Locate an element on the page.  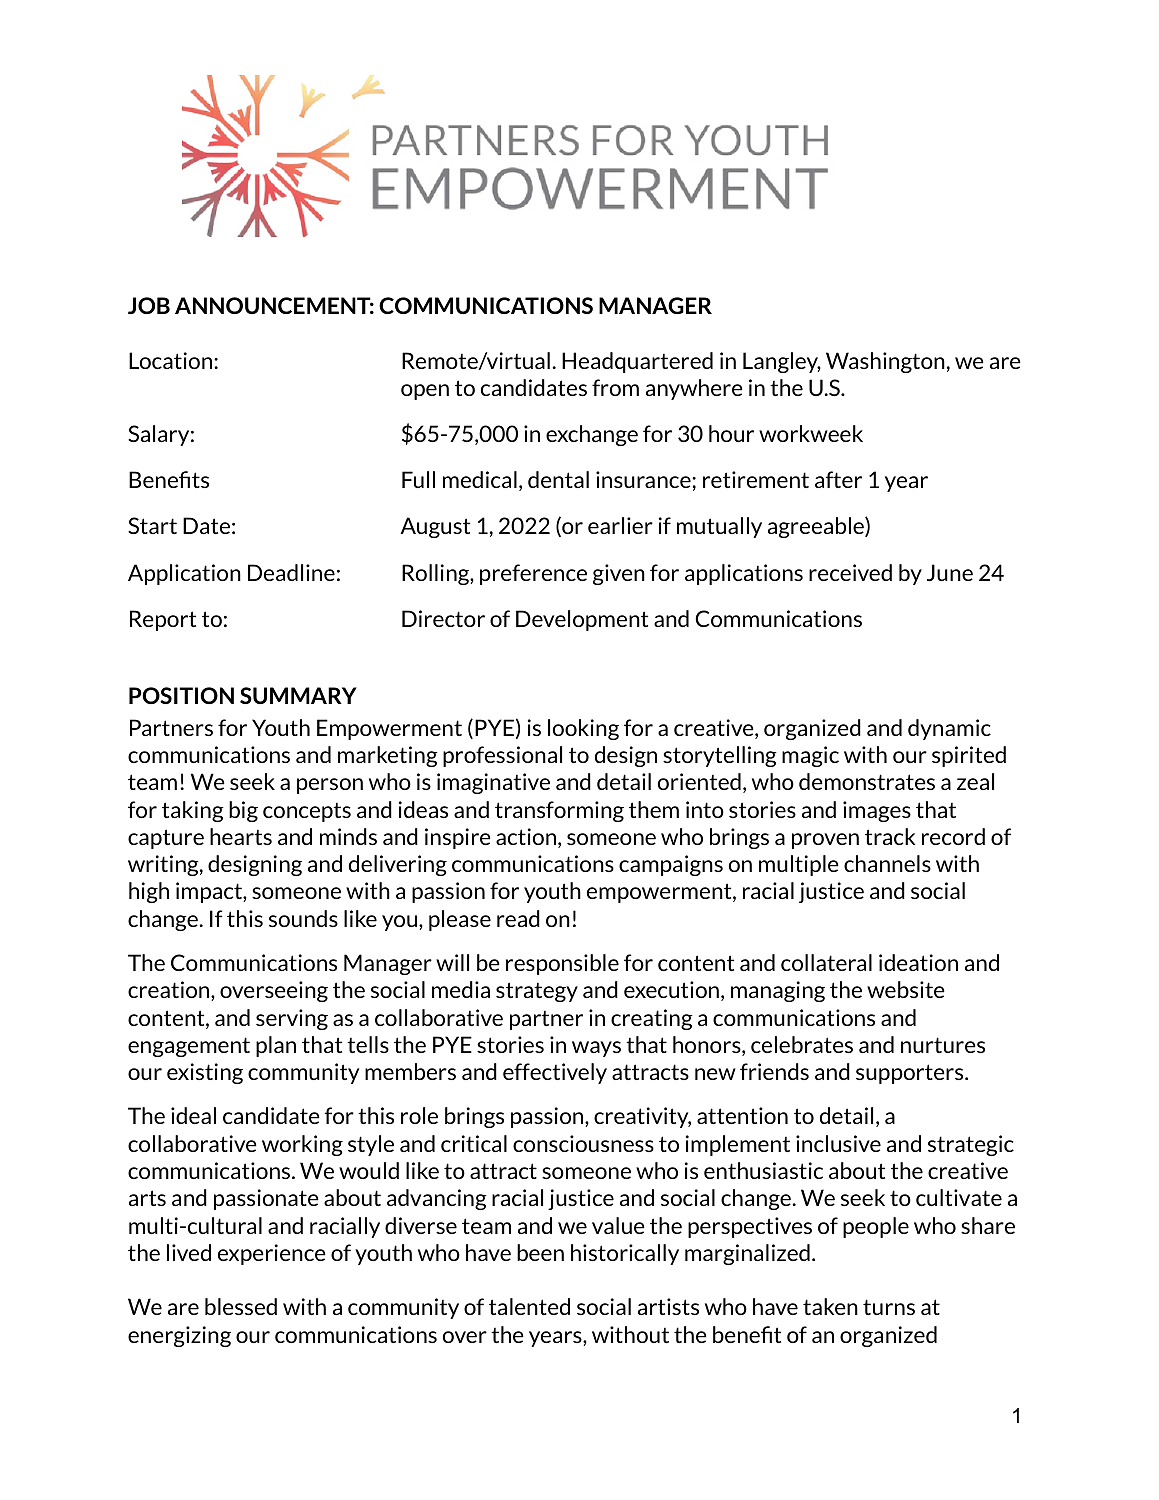
talented is located at coordinates (529, 1306).
